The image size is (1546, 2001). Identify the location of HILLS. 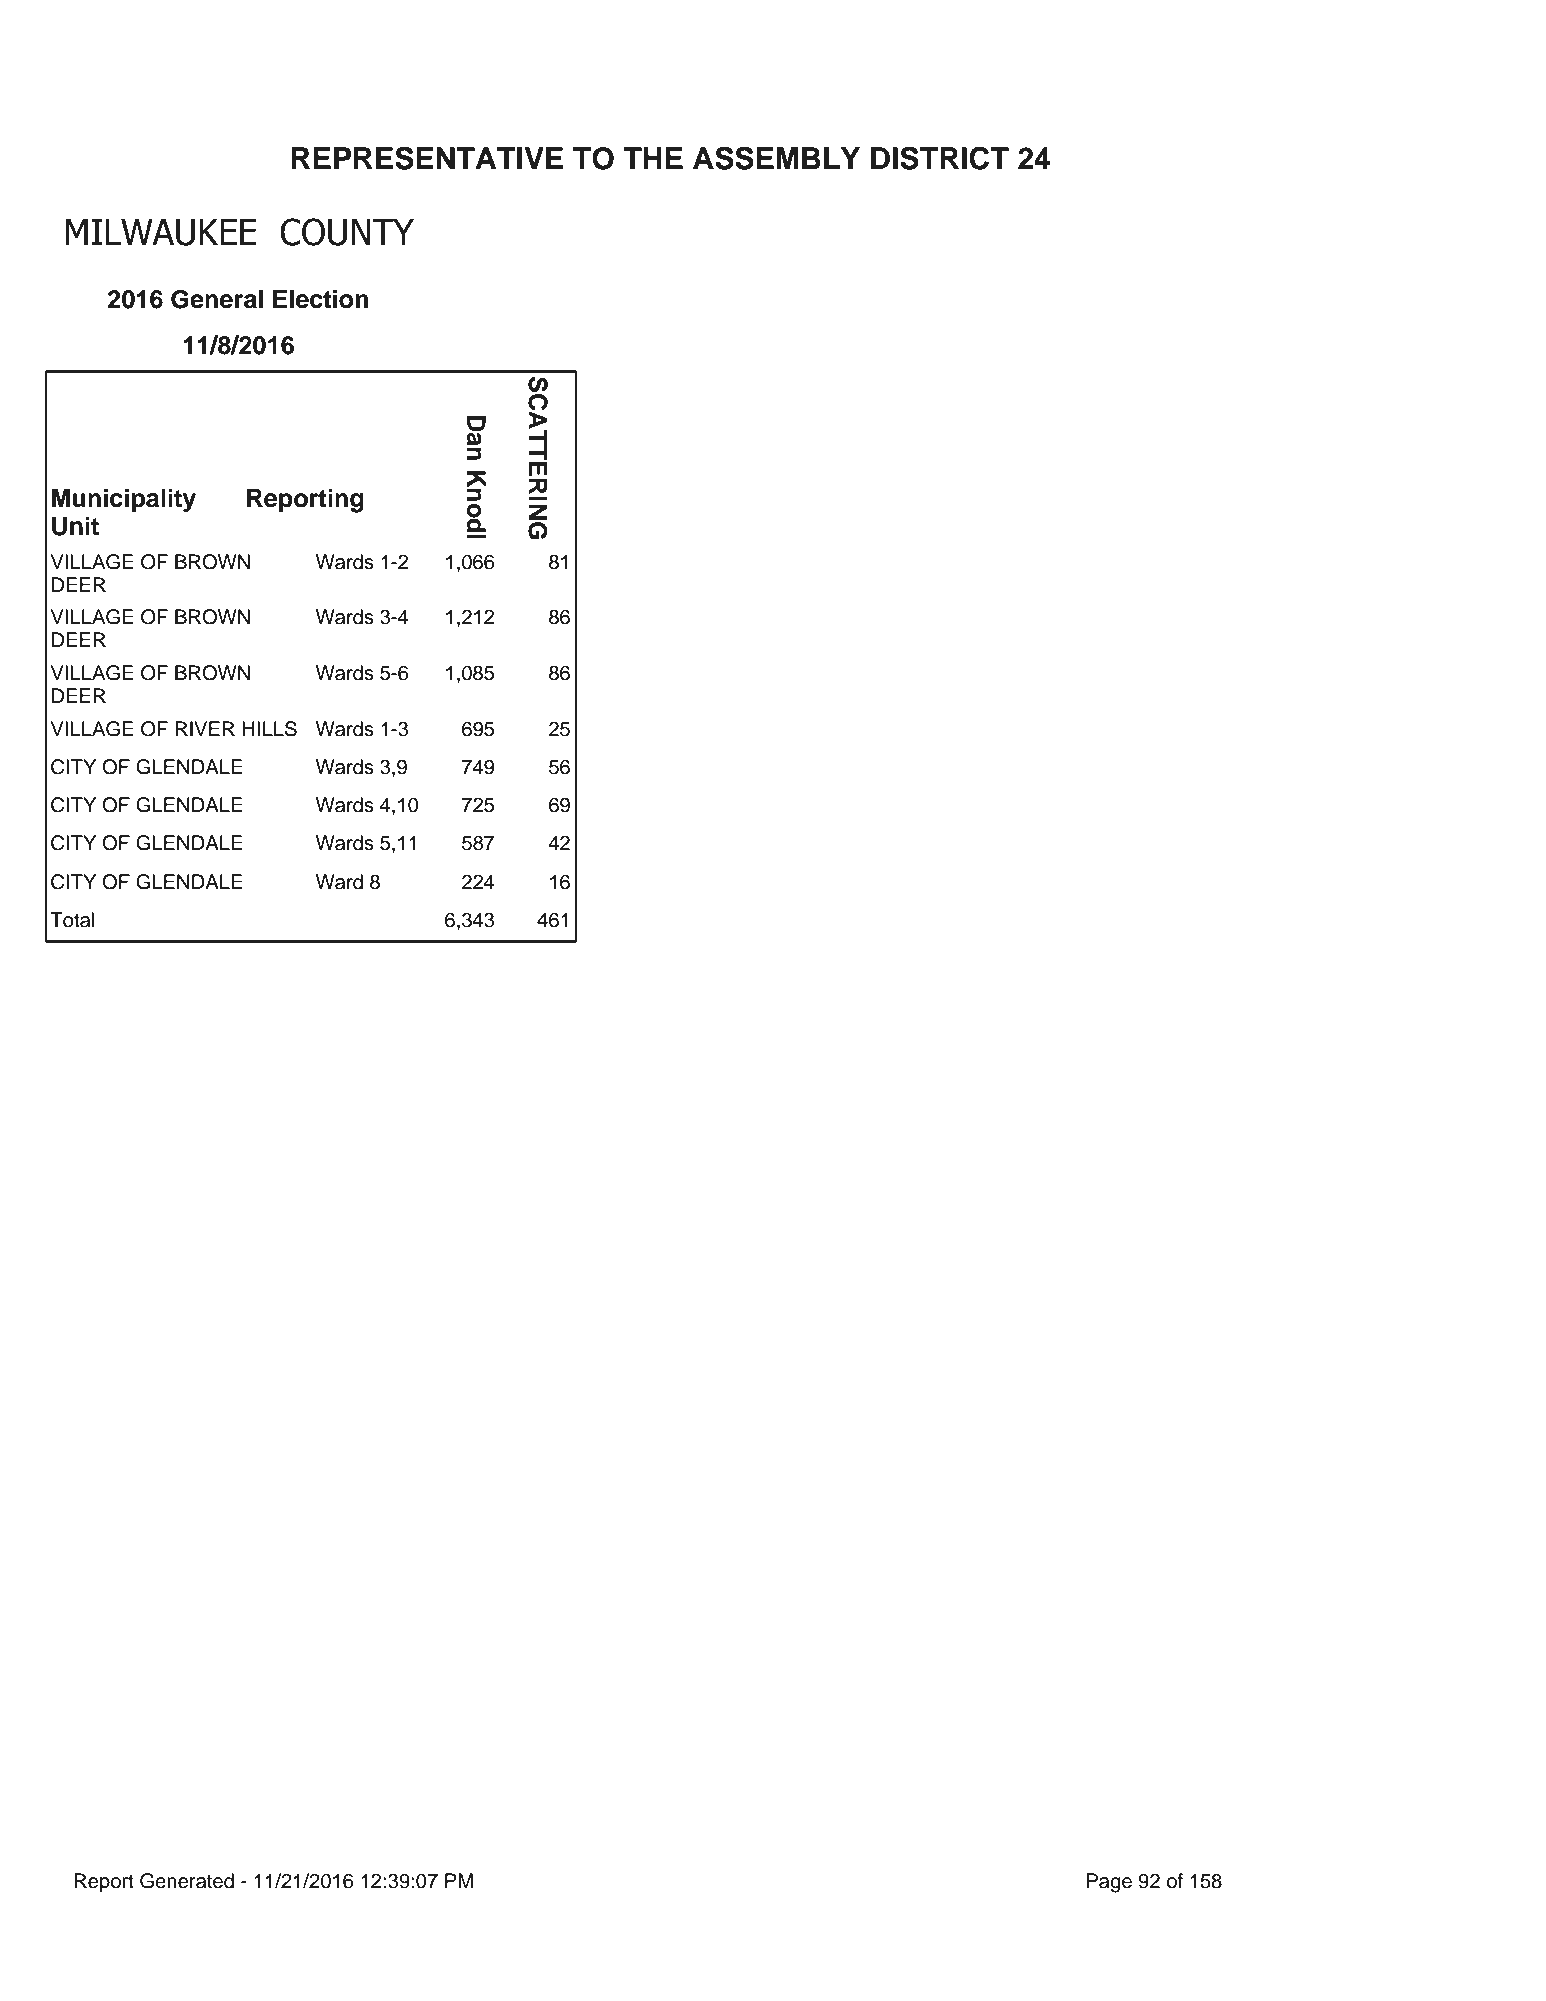
(269, 729).
